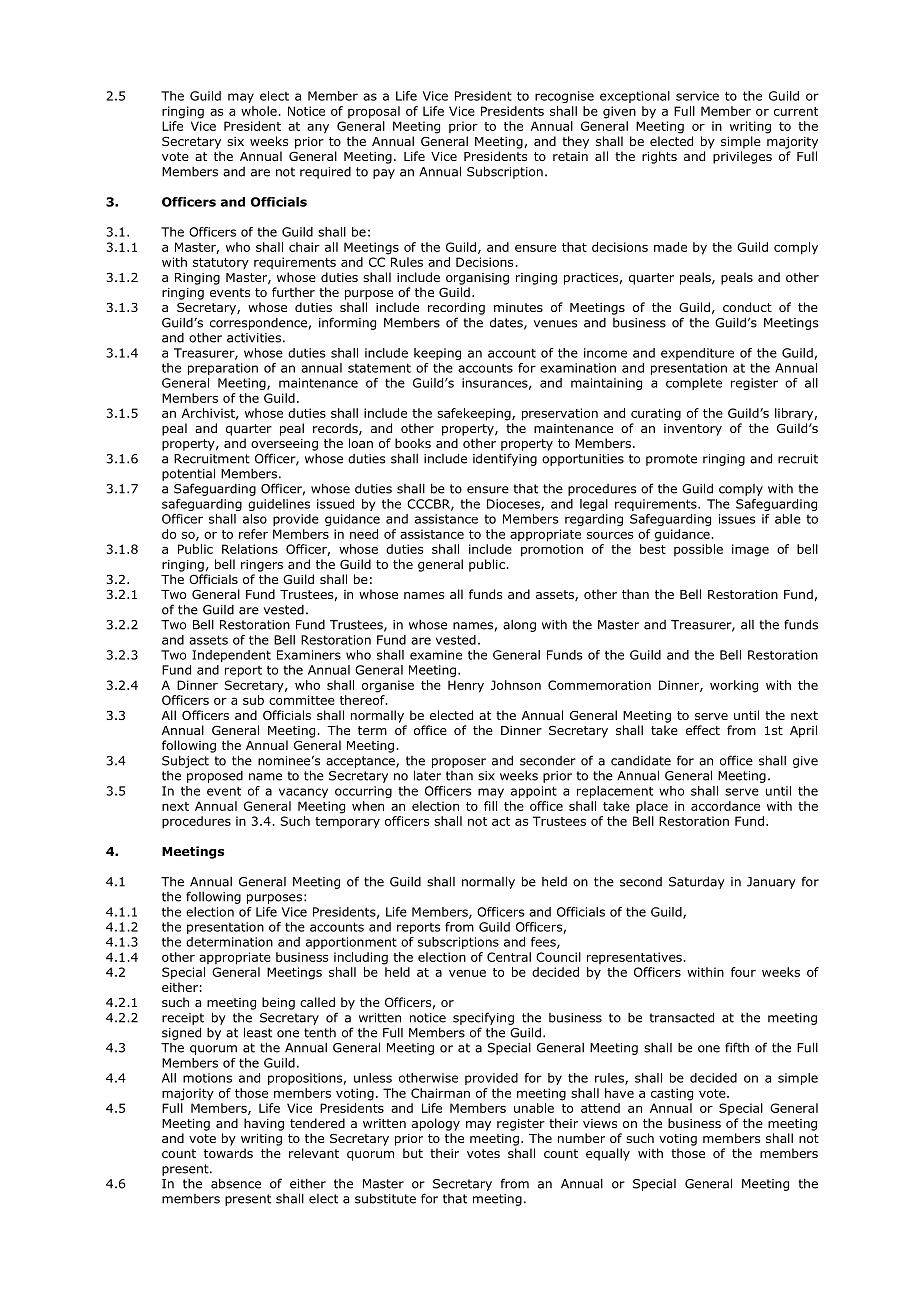 This screenshot has height=1308, width=924. Describe the element at coordinates (725, 806) in the screenshot. I see `accordance` at that location.
